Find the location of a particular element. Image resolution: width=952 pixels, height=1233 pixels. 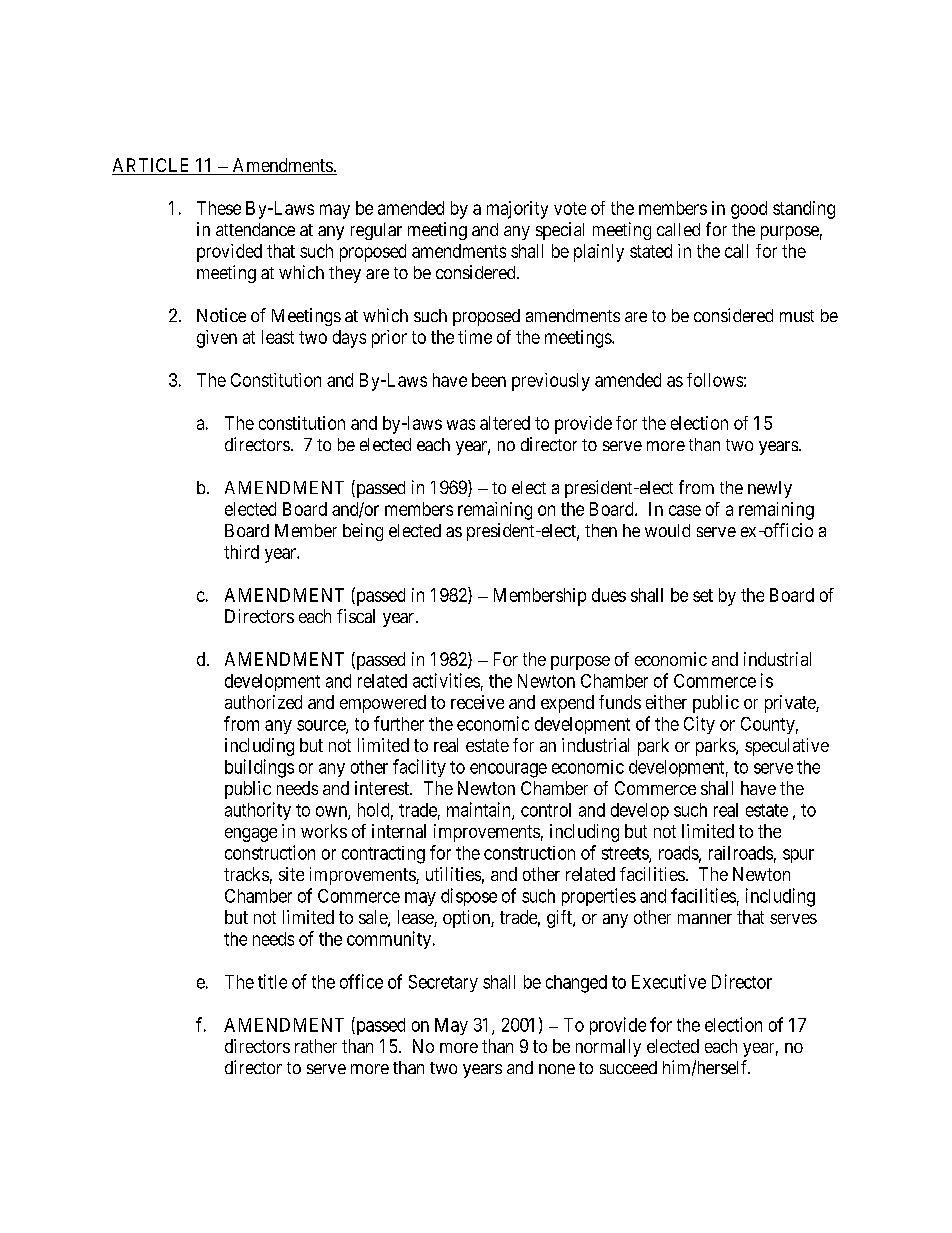

encourage is located at coordinates (508, 770).
